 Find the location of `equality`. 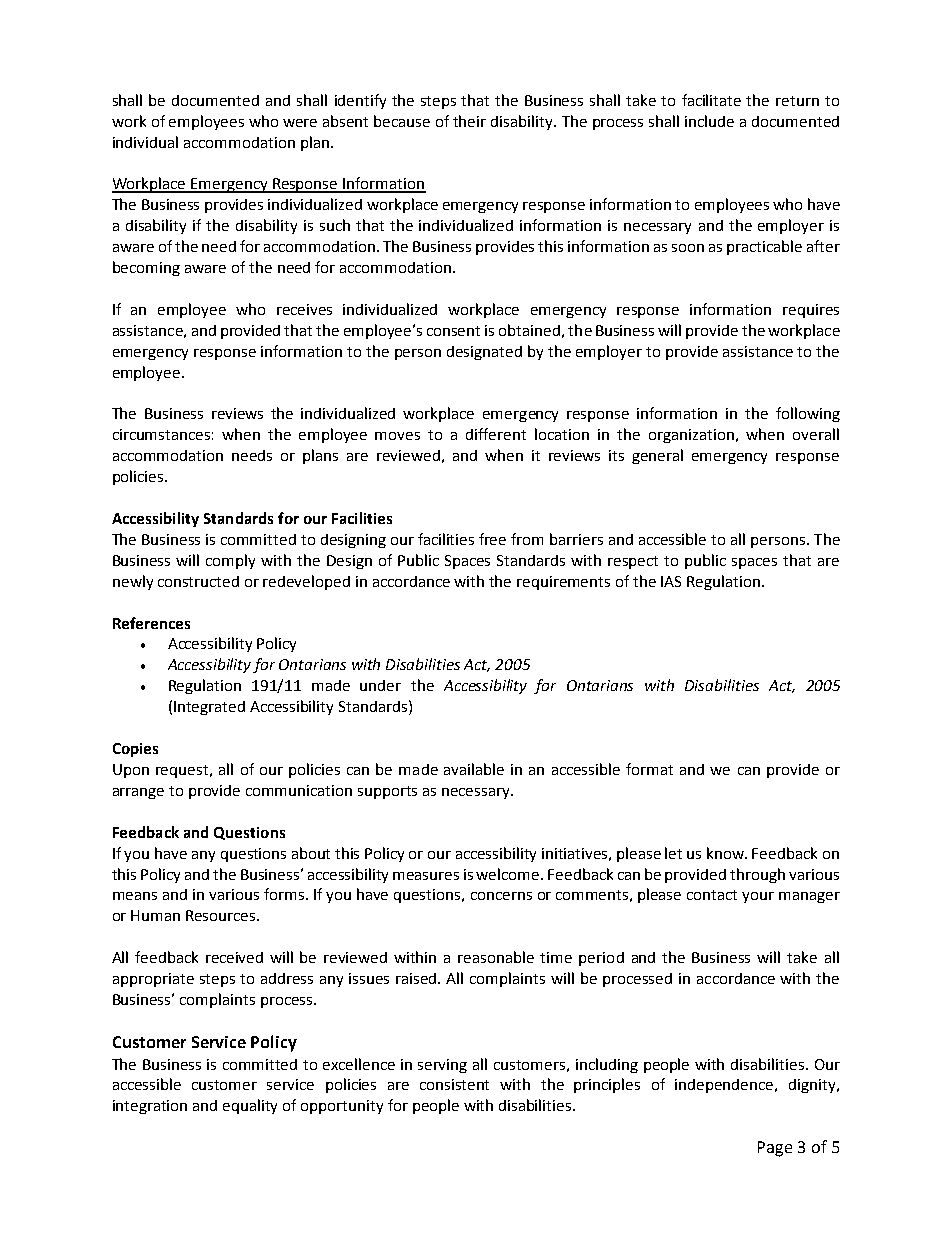

equality is located at coordinates (250, 1106).
